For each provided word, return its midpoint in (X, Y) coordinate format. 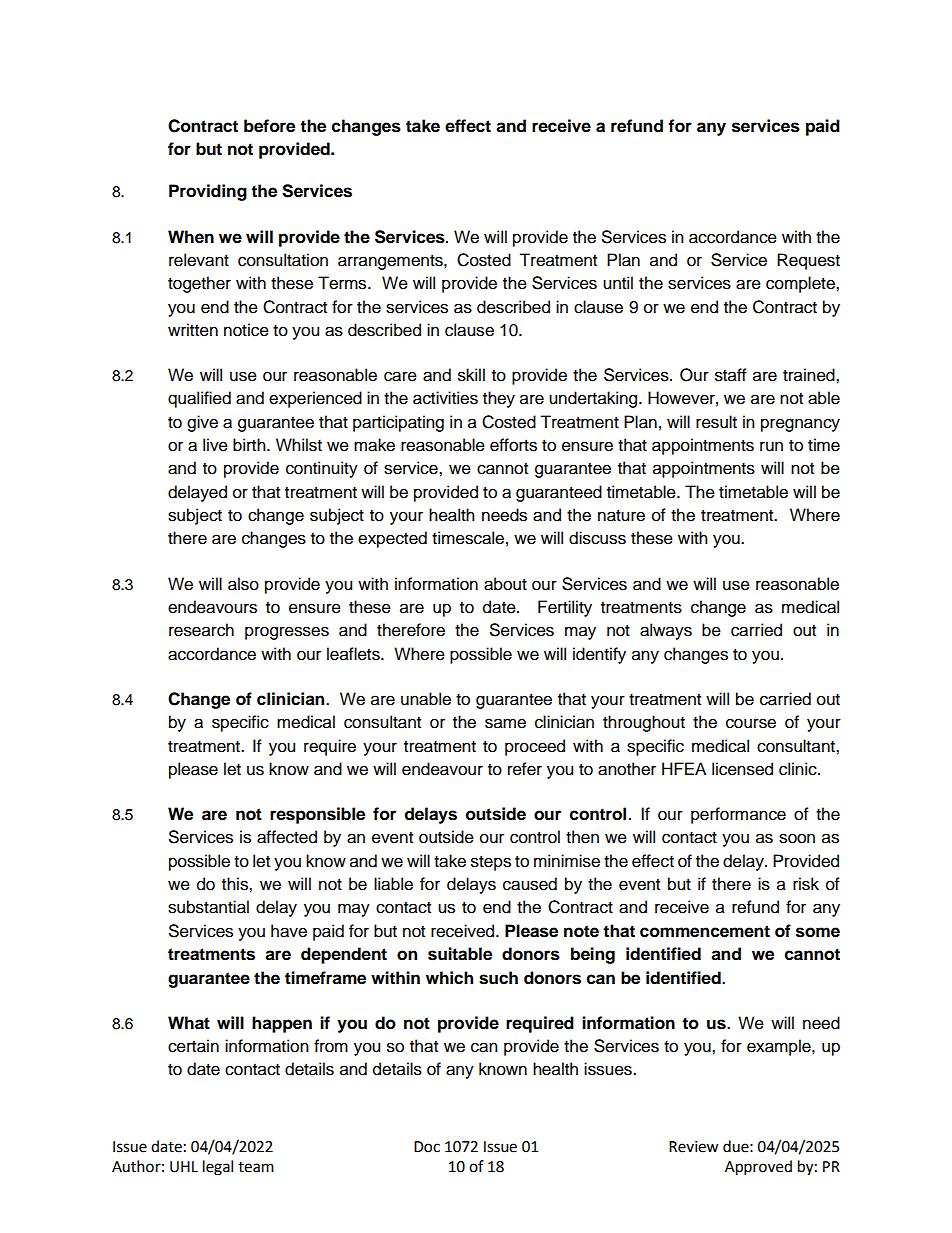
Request (808, 261)
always (666, 631)
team (256, 1167)
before (269, 126)
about (505, 584)
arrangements (391, 262)
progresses (287, 633)
